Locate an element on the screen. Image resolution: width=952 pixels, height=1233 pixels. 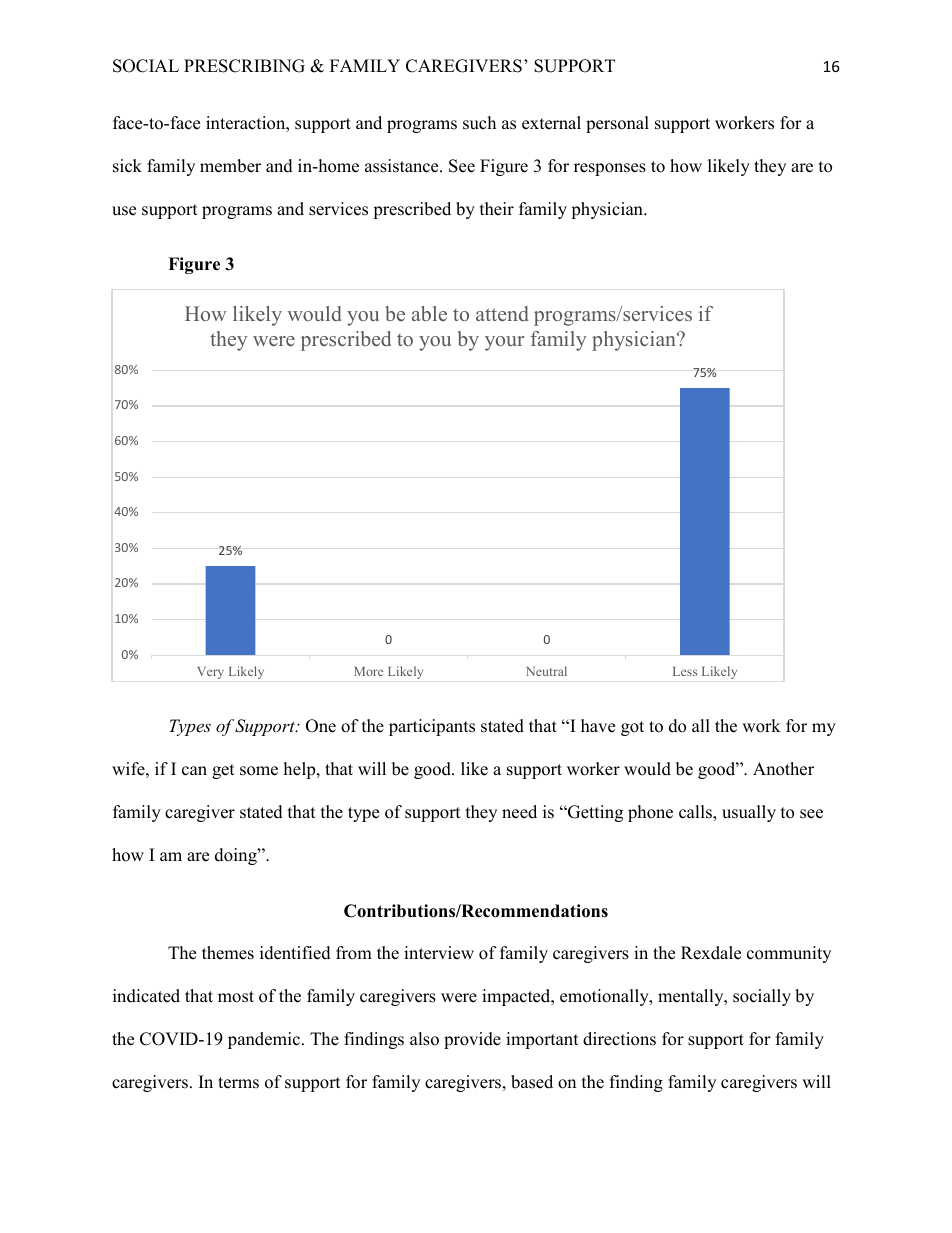
personal is located at coordinates (617, 124).
